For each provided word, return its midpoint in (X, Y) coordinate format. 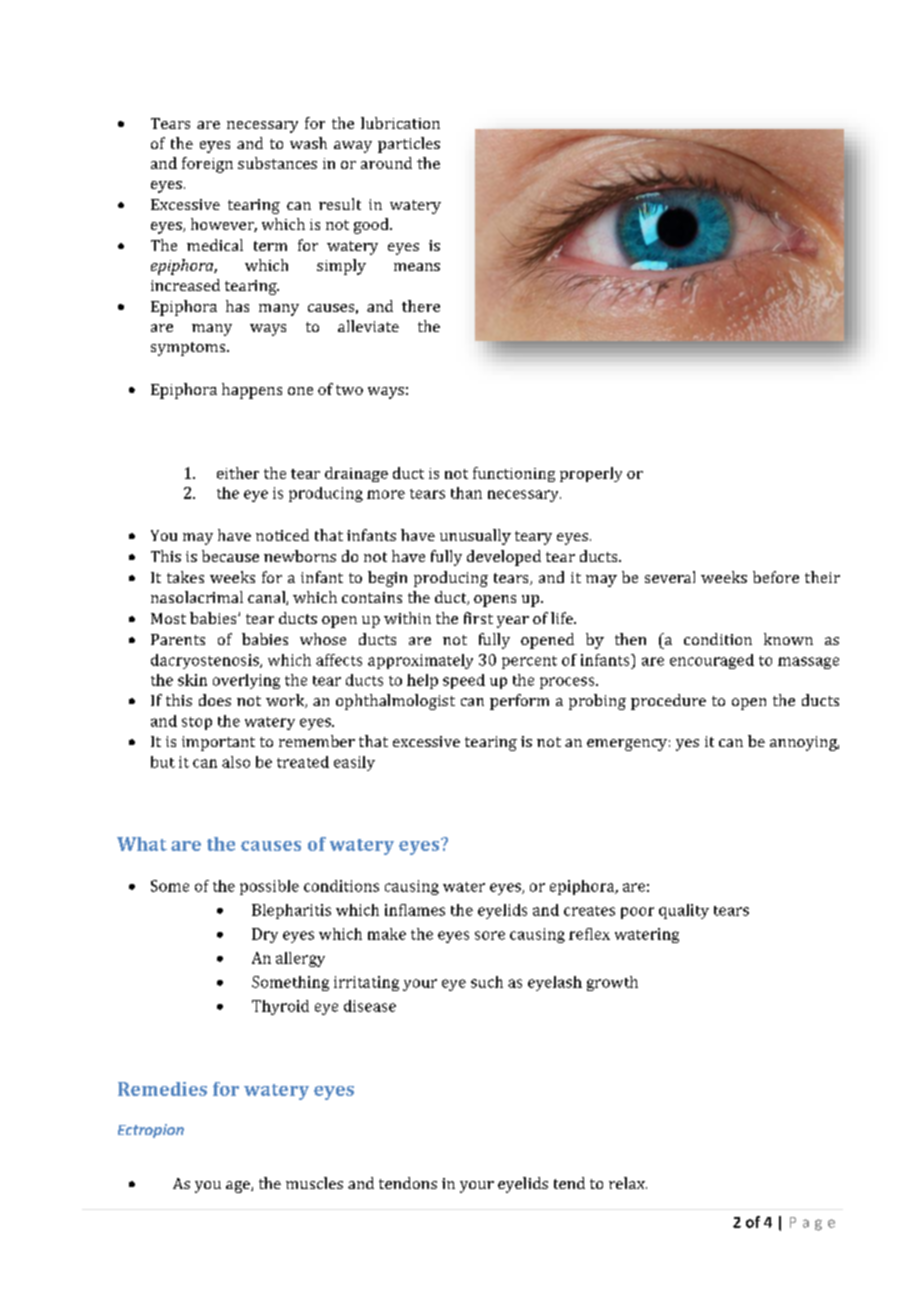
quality (684, 911)
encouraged (712, 661)
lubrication (400, 123)
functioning (514, 474)
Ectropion (151, 1131)
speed (464, 681)
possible (269, 887)
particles (409, 145)
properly (591, 474)
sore (490, 935)
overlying (246, 681)
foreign (207, 165)
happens (252, 391)
